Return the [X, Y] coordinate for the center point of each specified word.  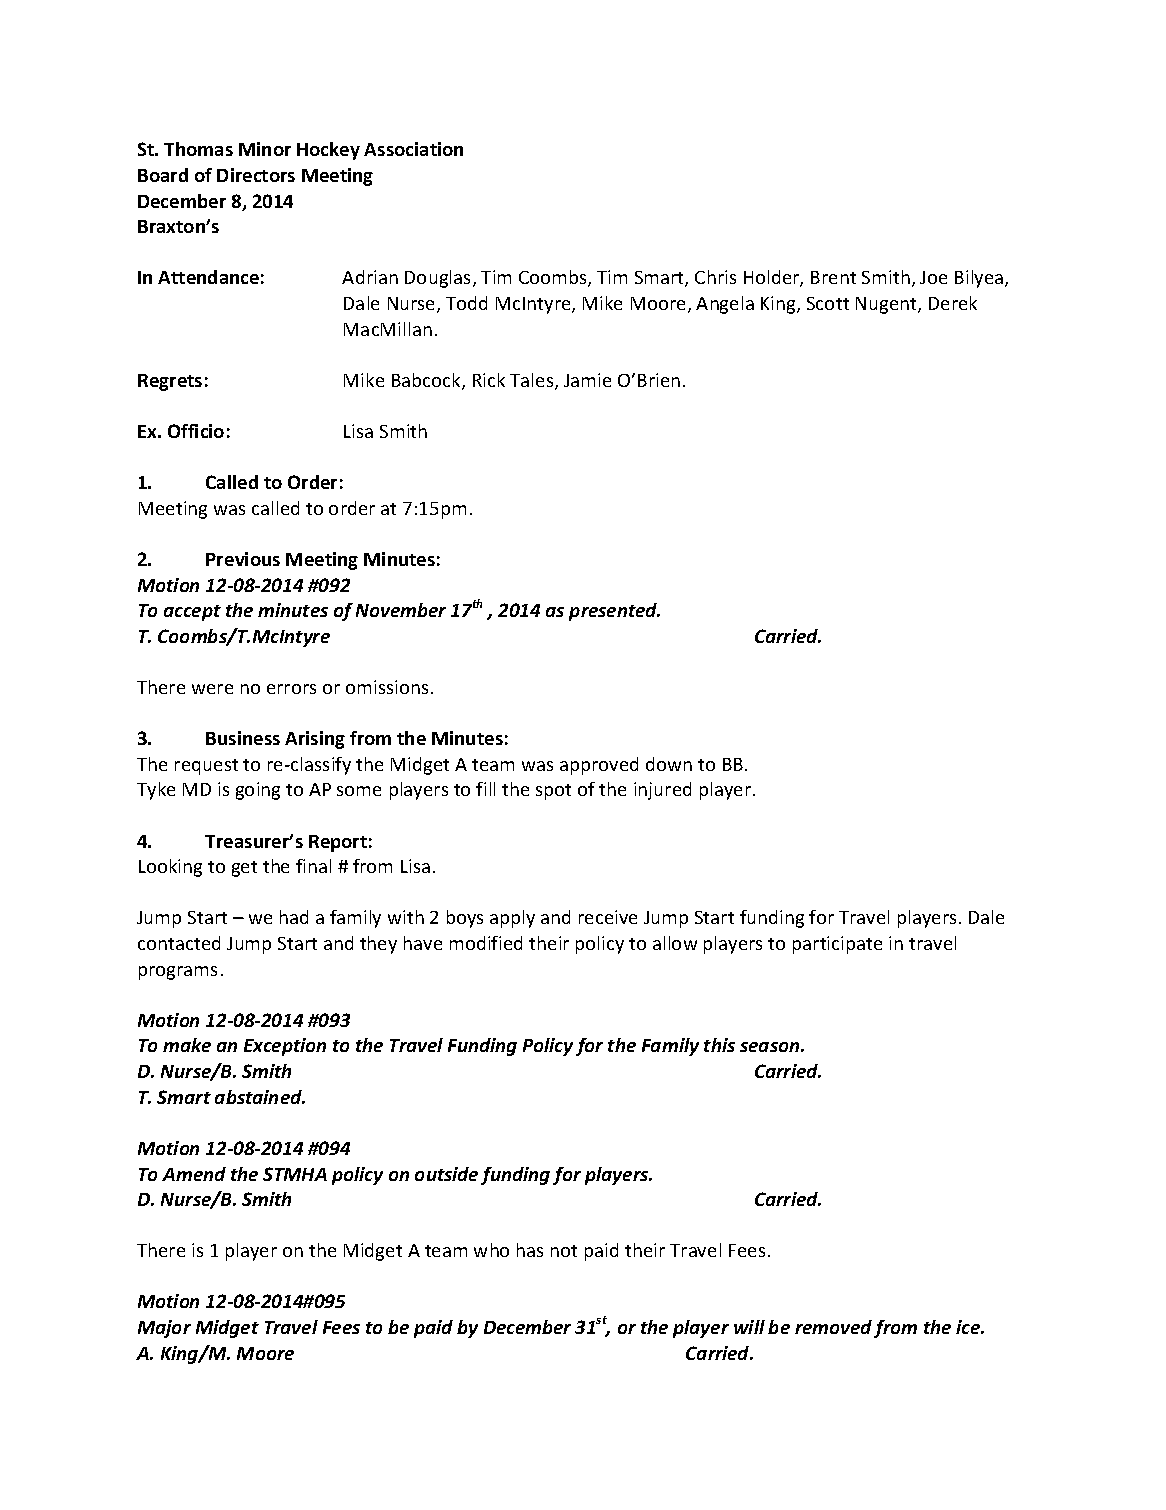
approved [599, 766]
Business [243, 738]
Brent [833, 277]
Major [164, 1329]
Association [413, 149]
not [564, 1251]
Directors [256, 175]
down [669, 764]
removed [833, 1327]
